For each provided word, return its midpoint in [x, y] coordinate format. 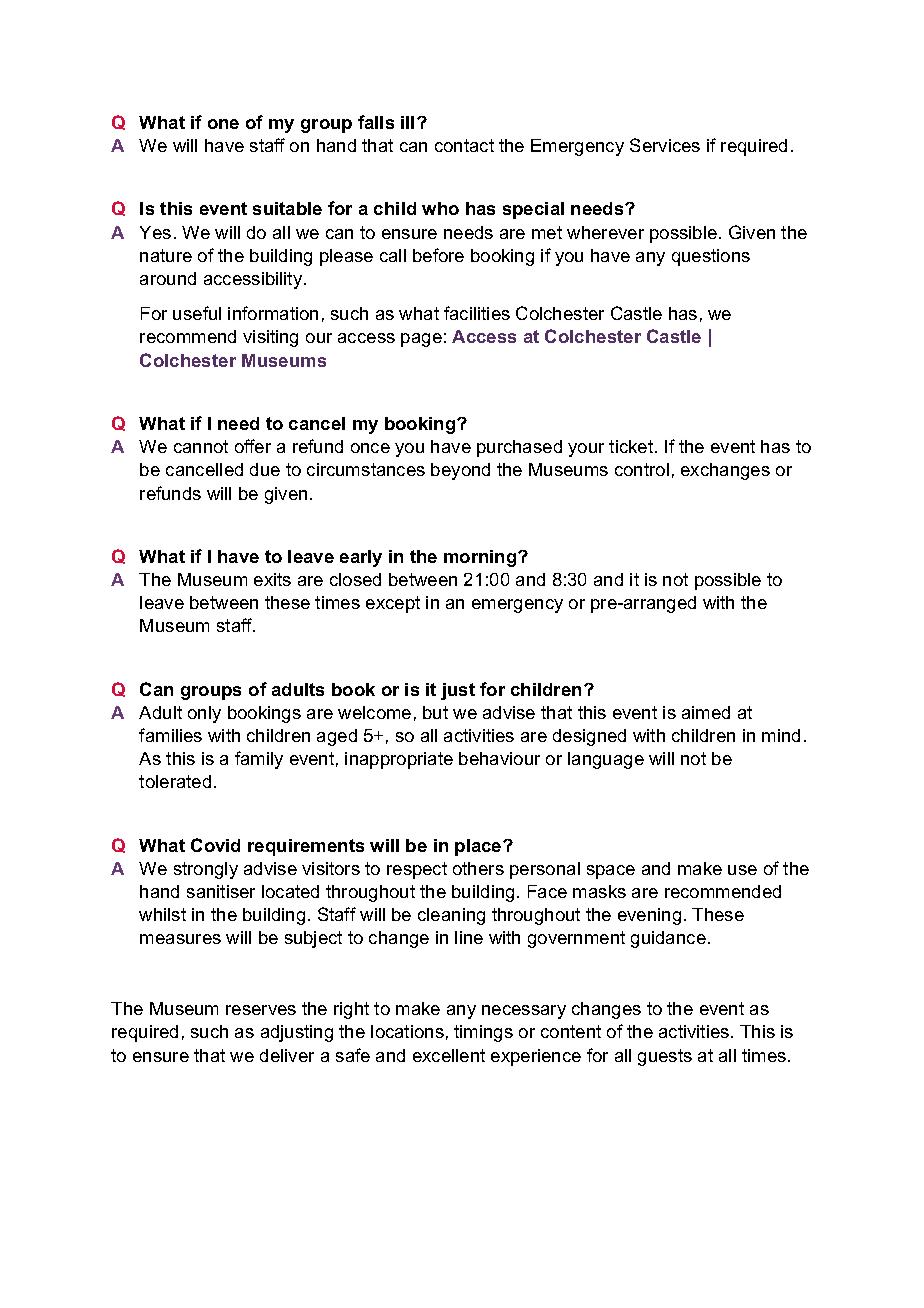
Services [665, 145]
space [611, 872]
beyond [460, 471]
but [435, 712]
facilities [477, 313]
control [642, 469]
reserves [261, 1010]
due [265, 469]
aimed [706, 712]
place [479, 847]
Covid [215, 845]
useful [197, 313]
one [223, 124]
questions [711, 257]
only [204, 714]
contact [464, 145]
